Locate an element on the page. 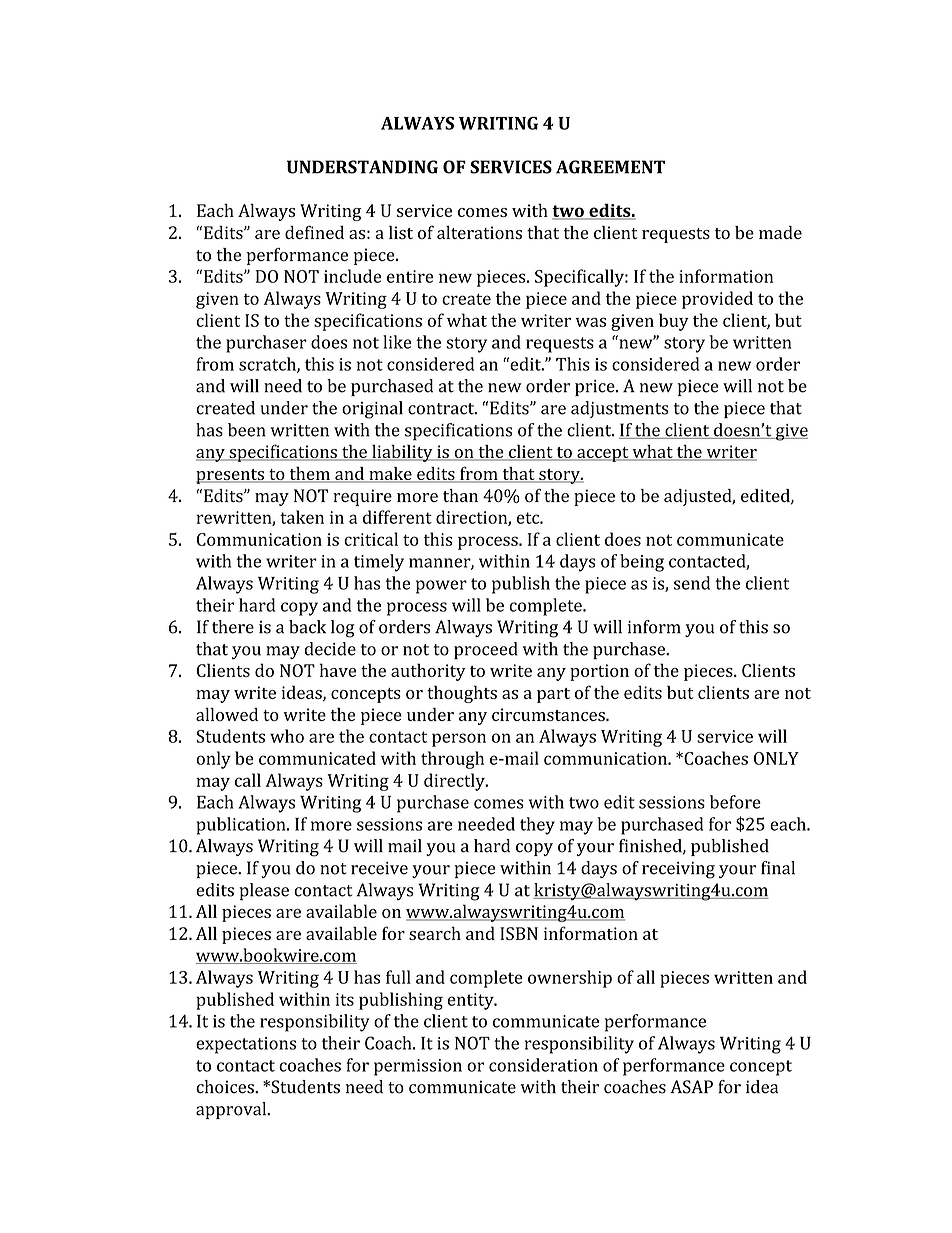 The height and width of the image is (1233, 952). alterations is located at coordinates (479, 233).
